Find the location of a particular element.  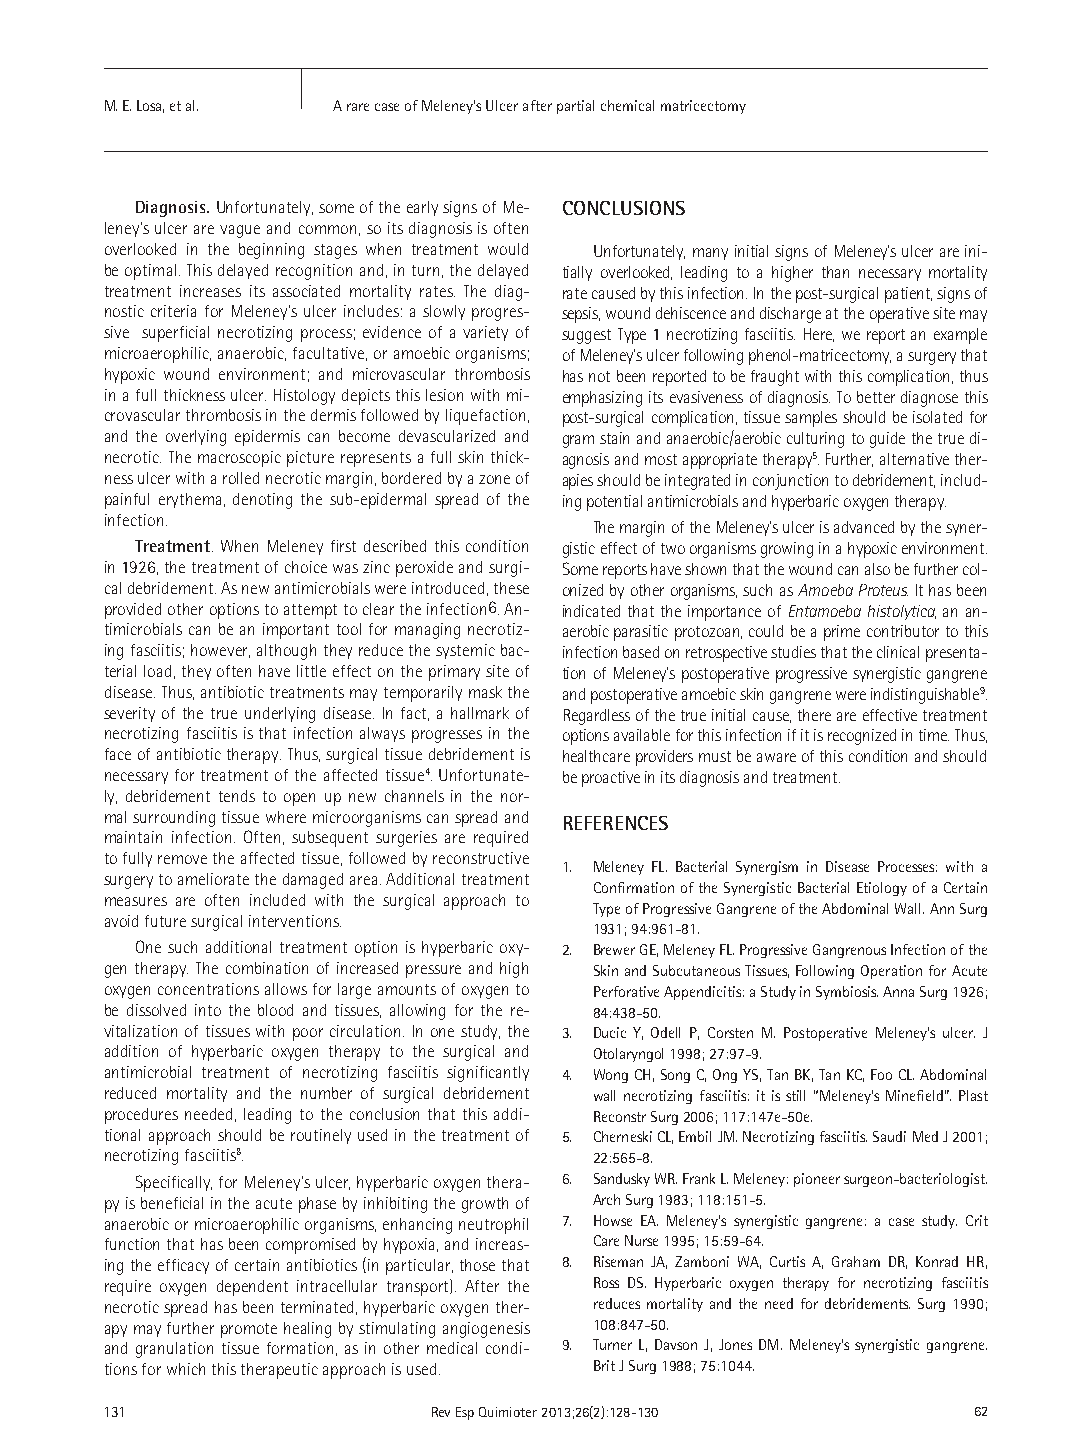

which is located at coordinates (186, 1369).
